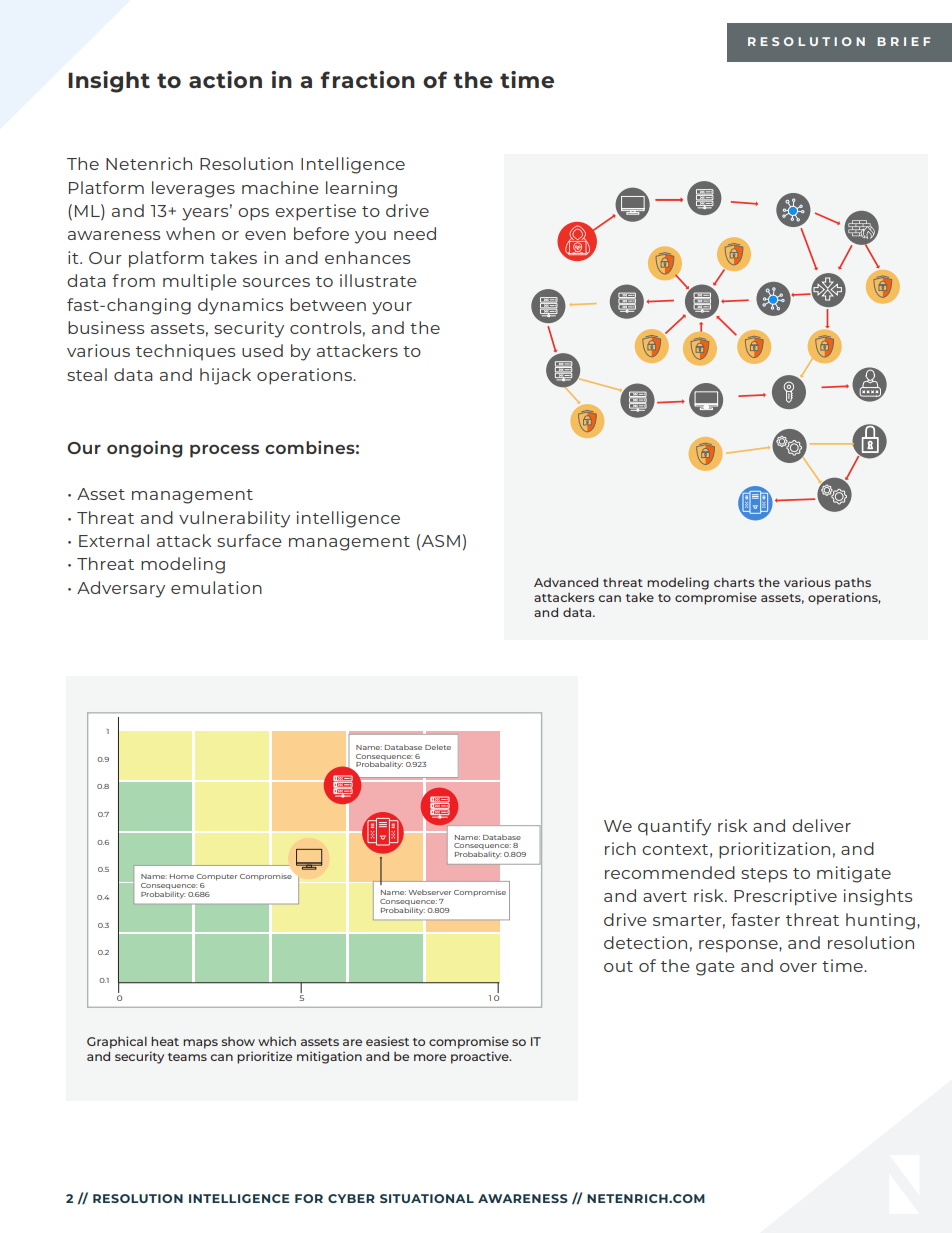  Describe the element at coordinates (182, 876) in the screenshot. I see `Home` at that location.
